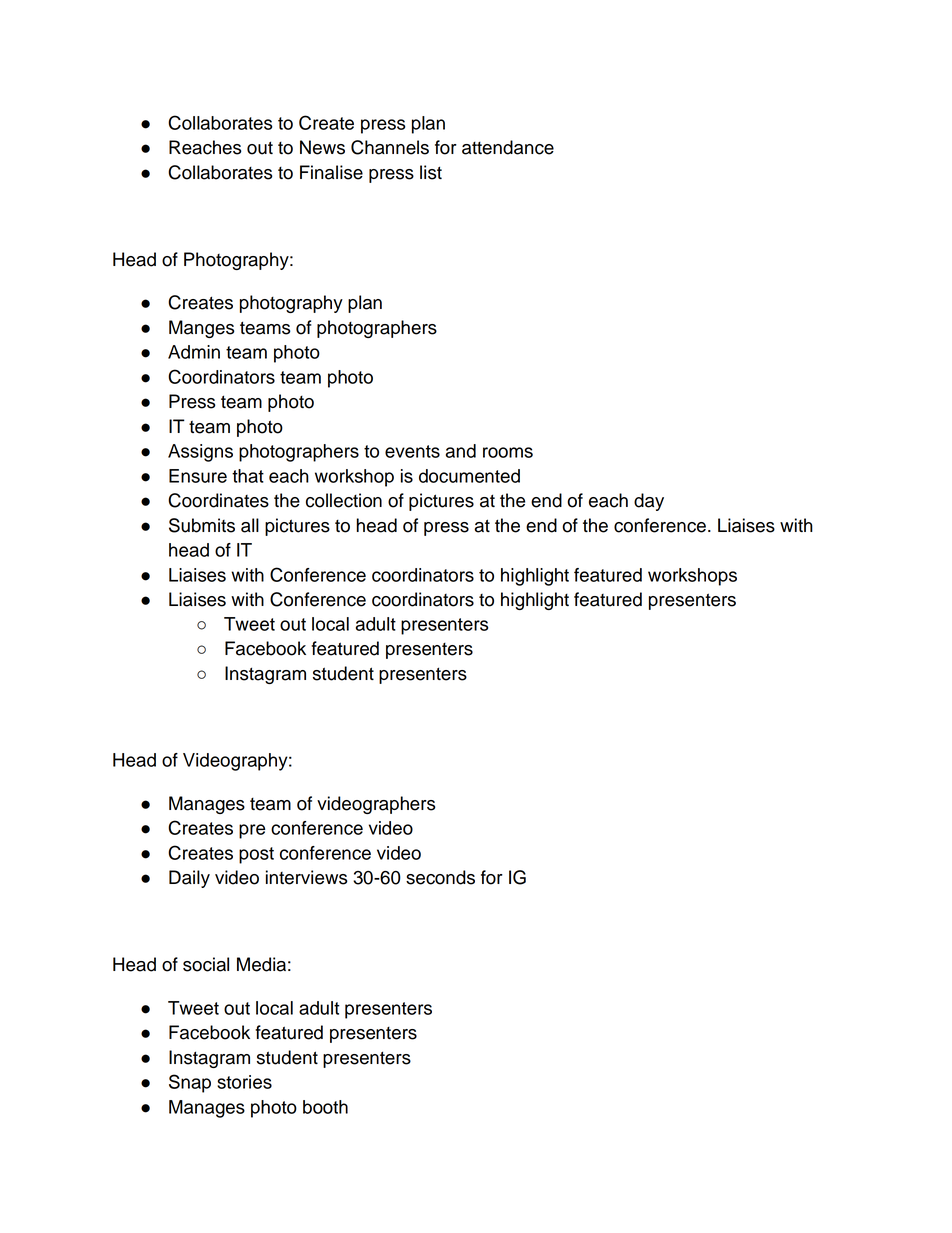 This screenshot has height=1233, width=952. What do you see at coordinates (649, 502) in the screenshot?
I see `day` at bounding box center [649, 502].
